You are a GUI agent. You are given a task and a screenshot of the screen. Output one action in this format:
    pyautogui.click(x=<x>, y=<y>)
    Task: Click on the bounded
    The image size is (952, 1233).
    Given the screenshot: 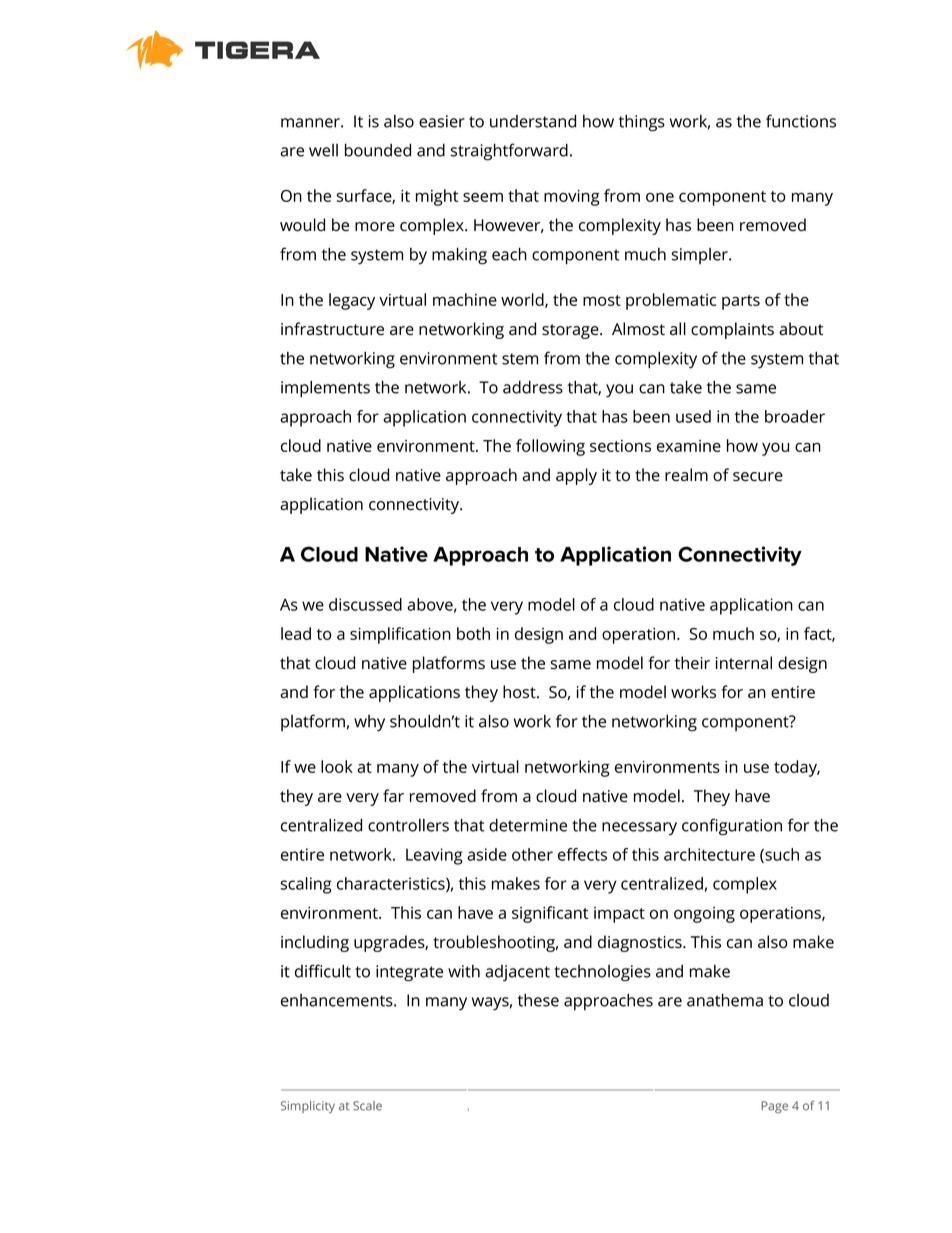 What is the action you would take?
    pyautogui.click(x=378, y=150)
